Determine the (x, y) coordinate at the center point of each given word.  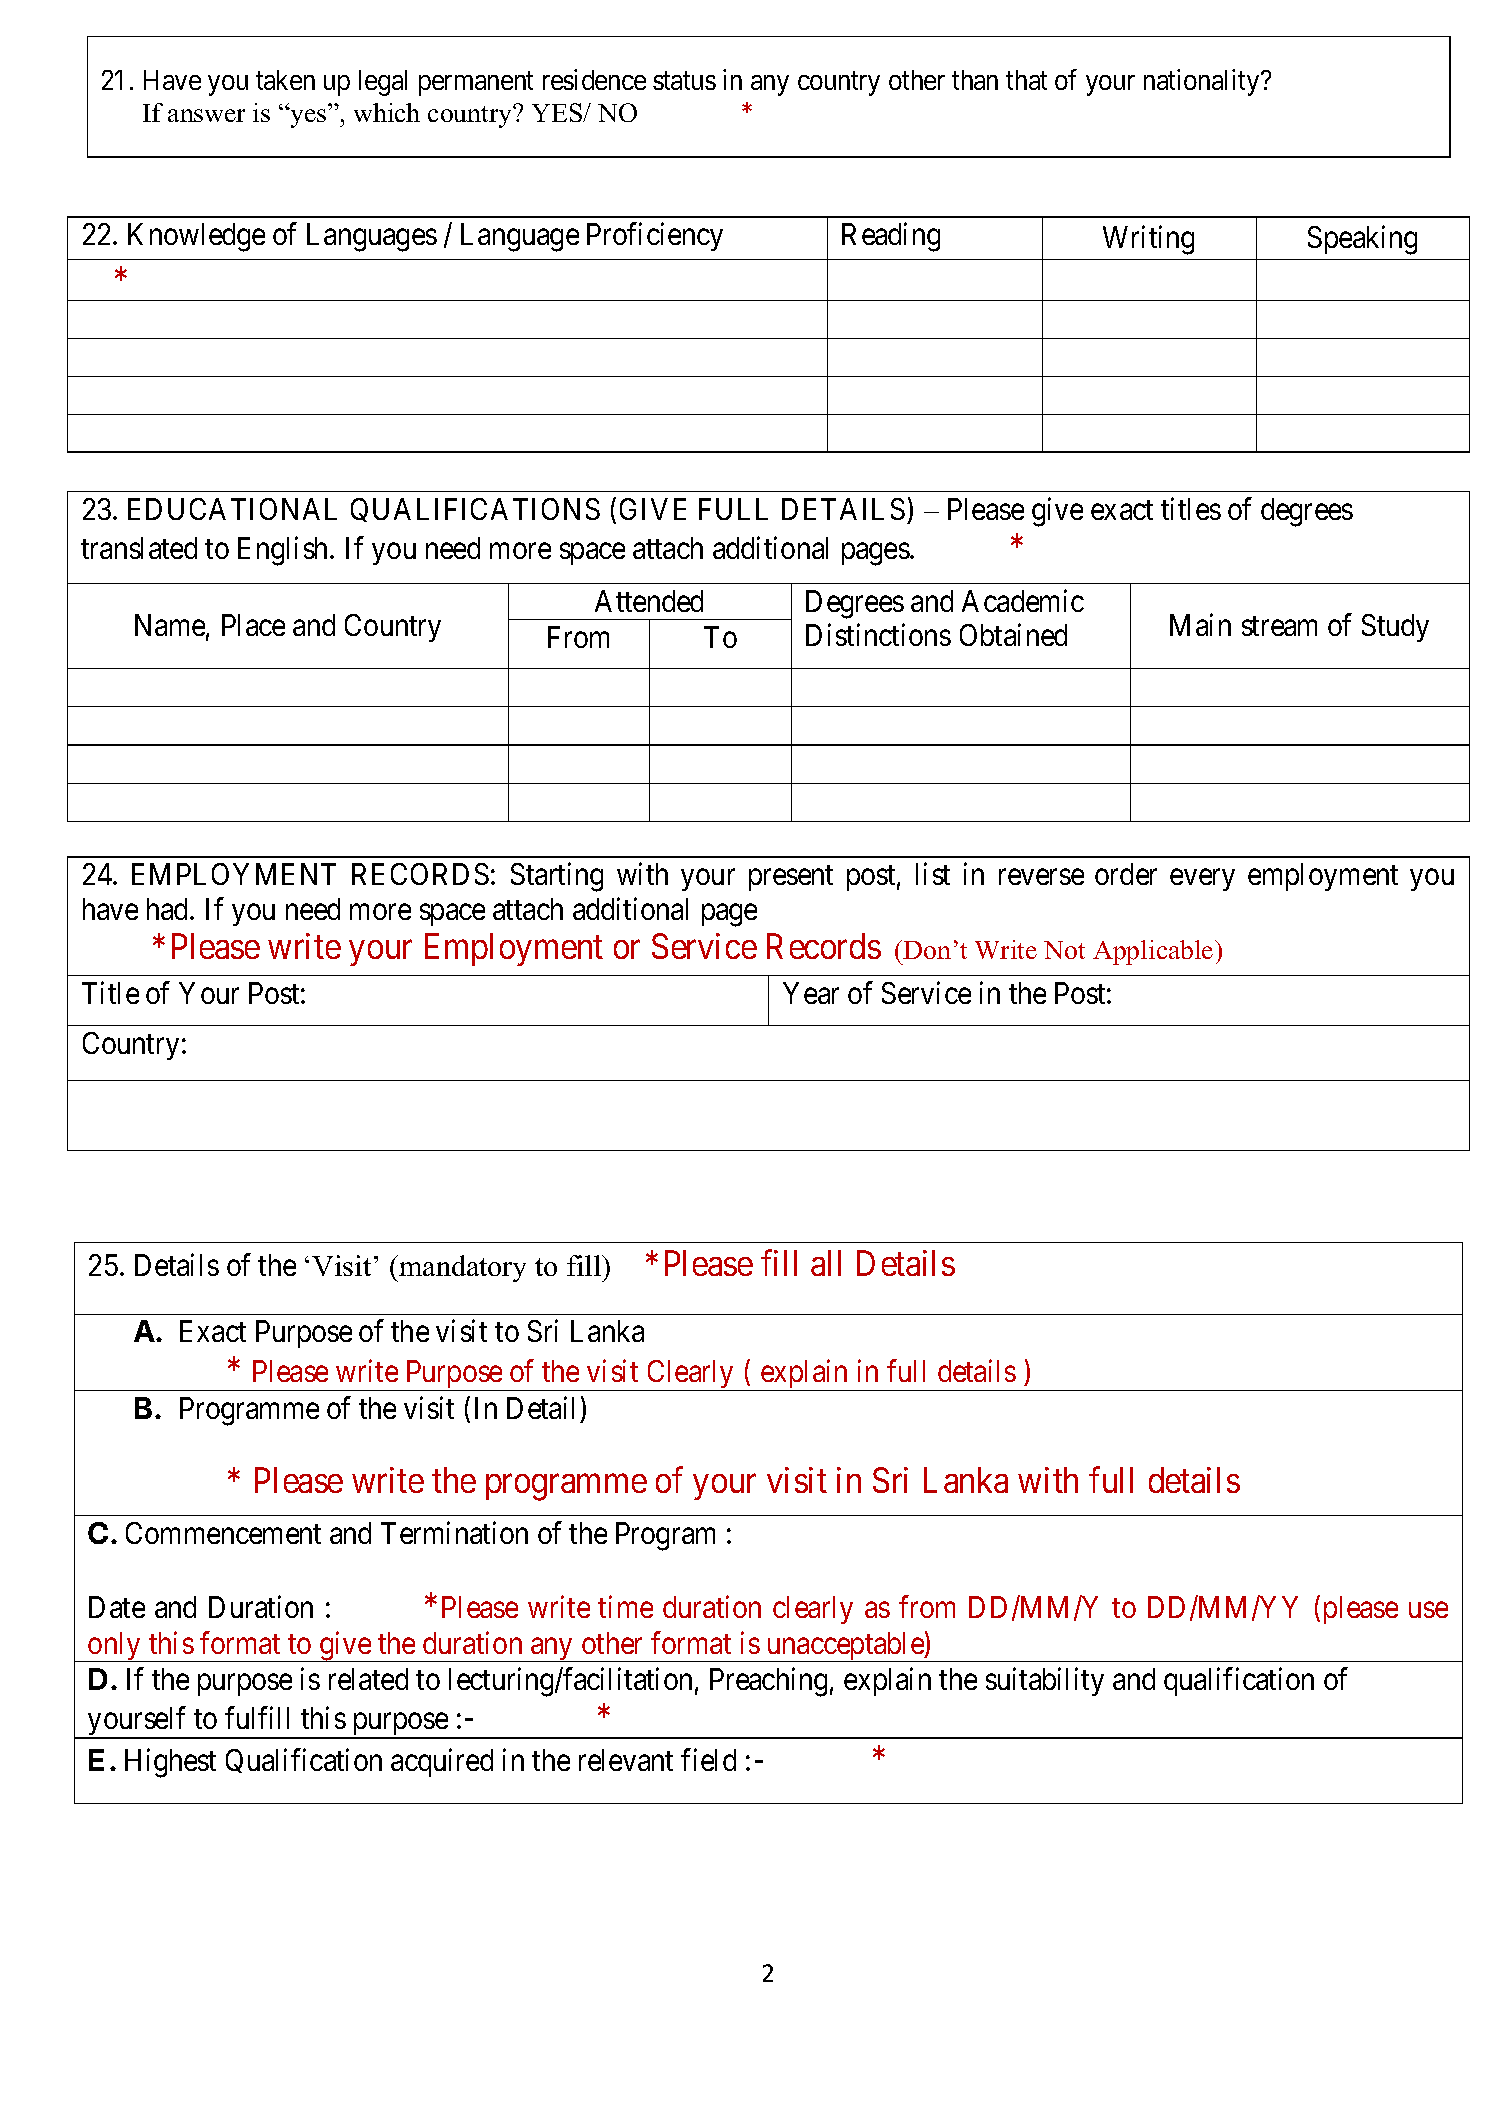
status (684, 81)
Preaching (768, 1682)
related (368, 1679)
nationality (1203, 82)
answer (206, 115)
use (1428, 1610)
